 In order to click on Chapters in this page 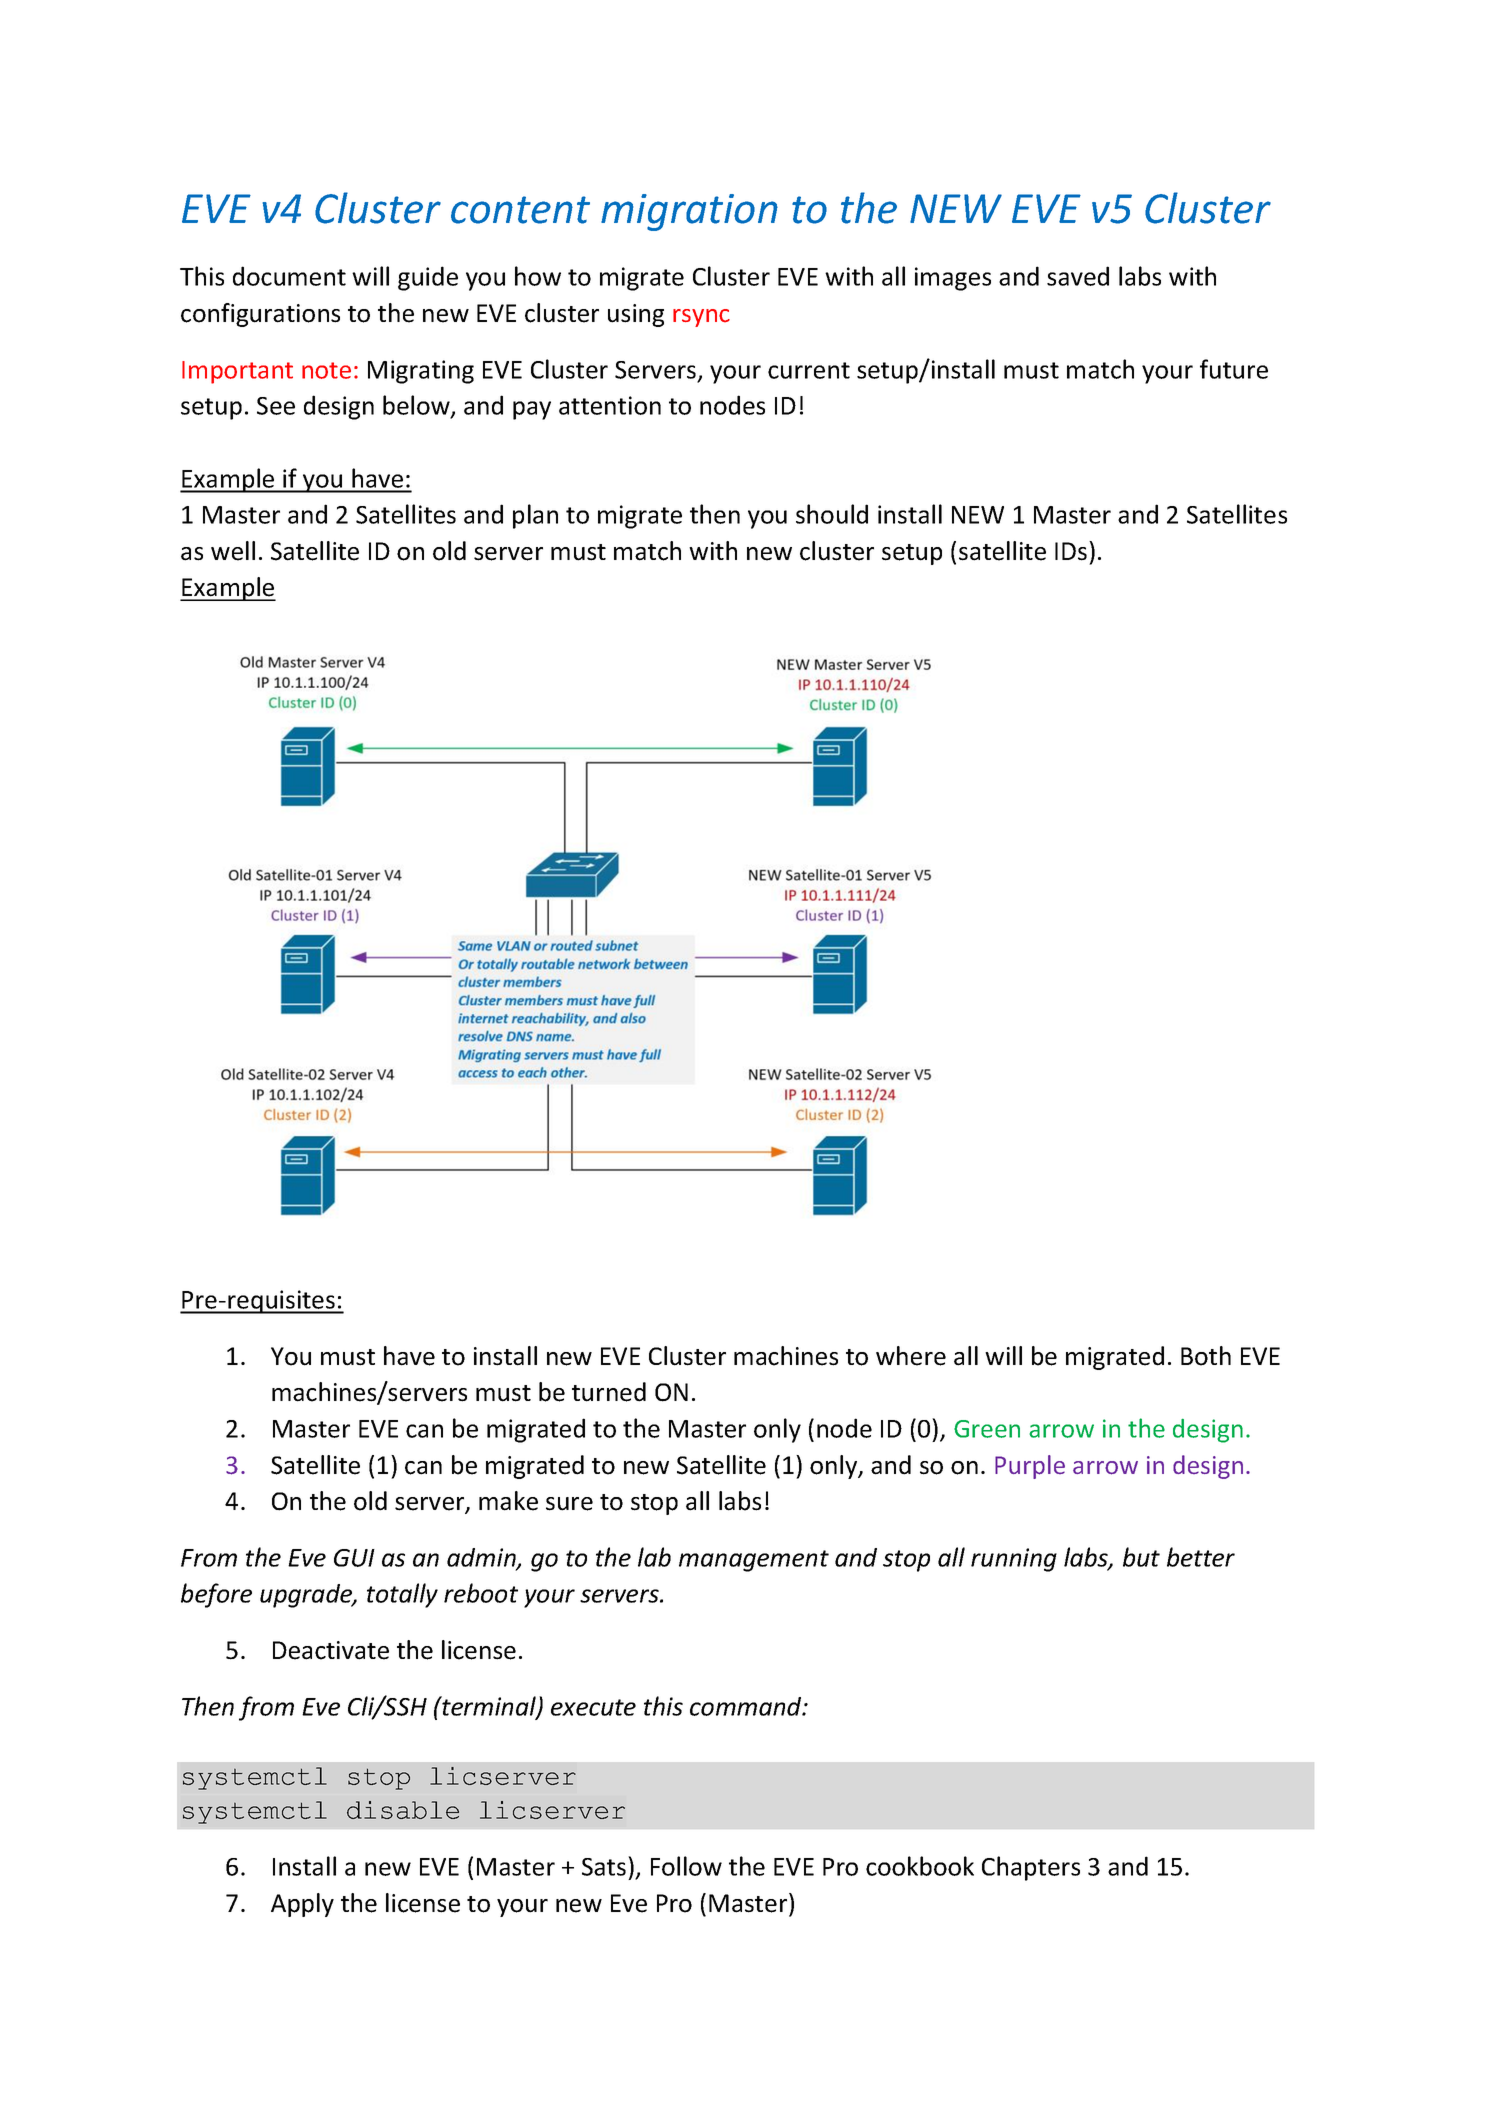, I will do `click(1031, 1868)`.
